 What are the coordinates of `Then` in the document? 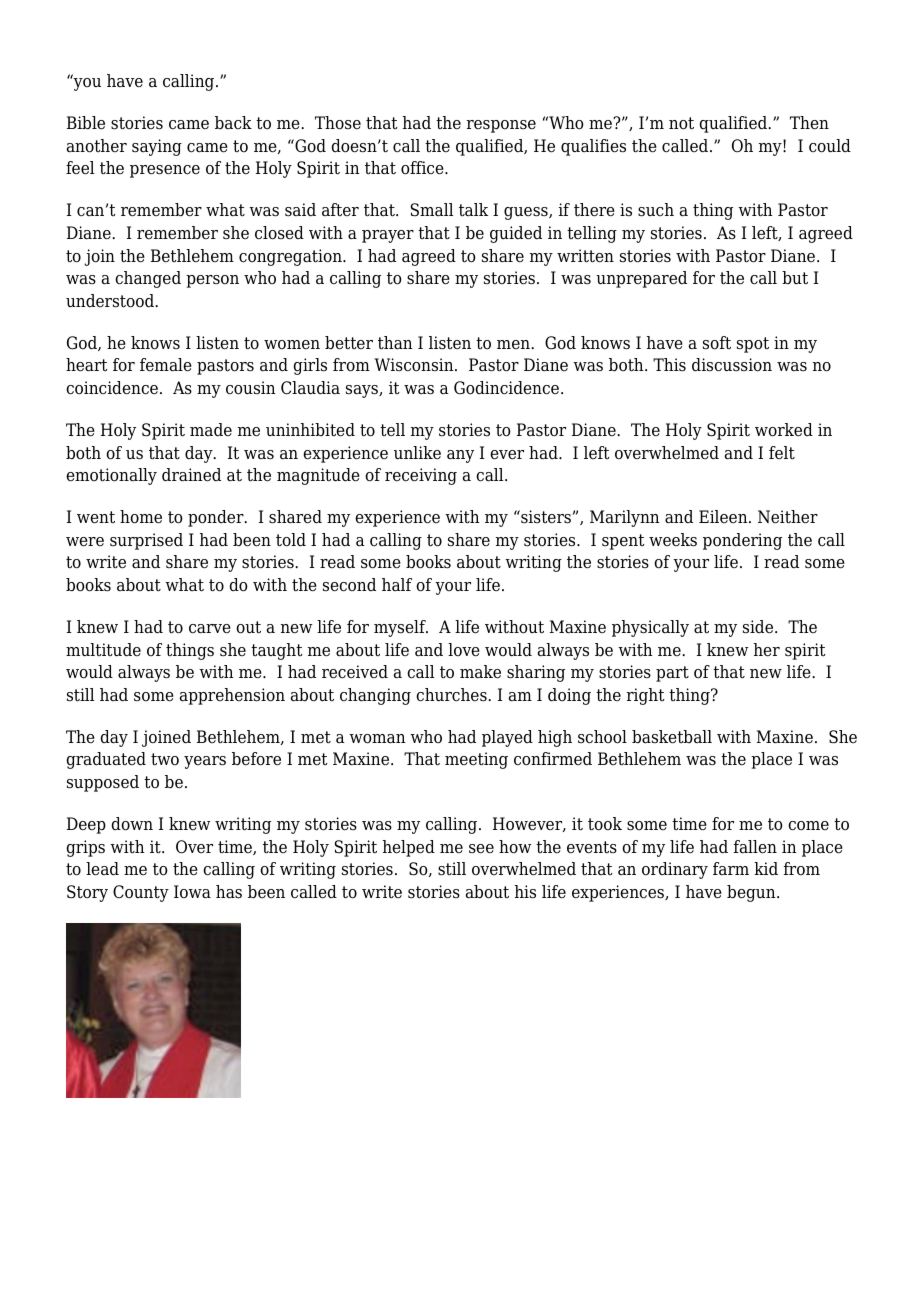 It's located at (809, 123).
